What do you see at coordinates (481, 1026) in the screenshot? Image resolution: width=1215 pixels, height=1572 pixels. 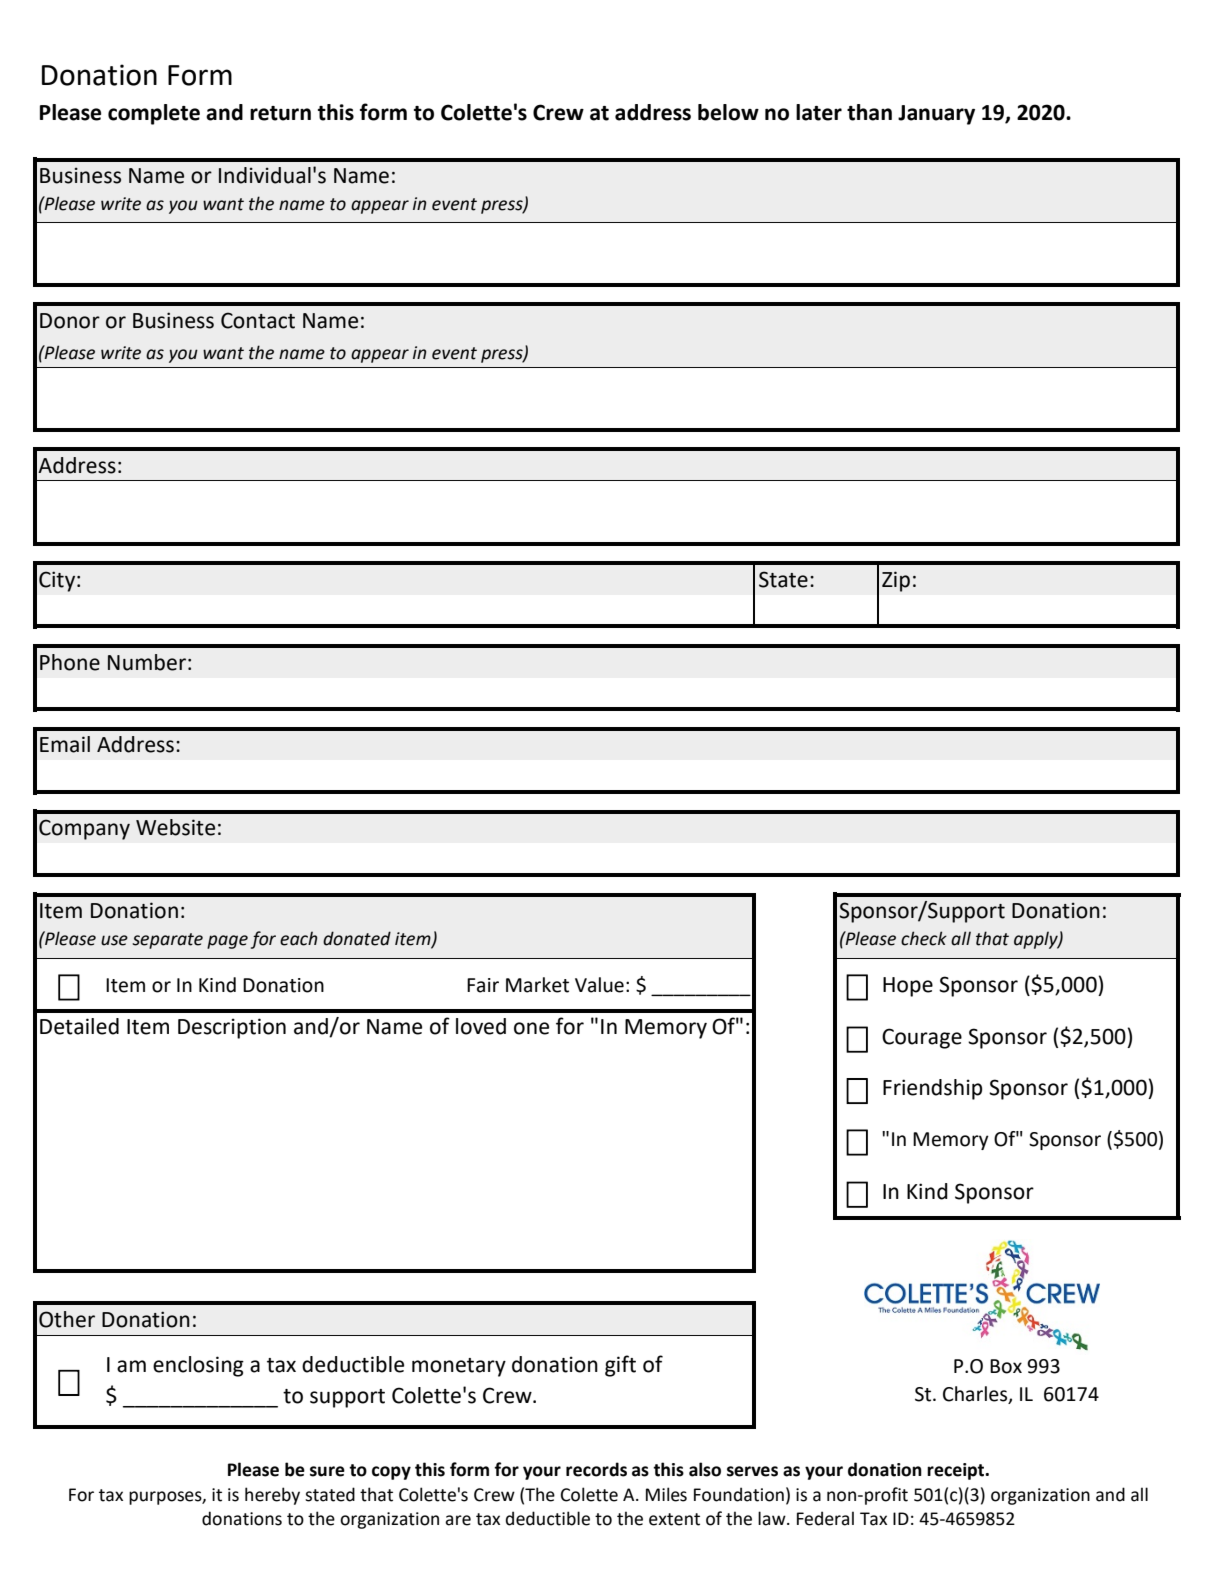 I see `loved` at bounding box center [481, 1026].
